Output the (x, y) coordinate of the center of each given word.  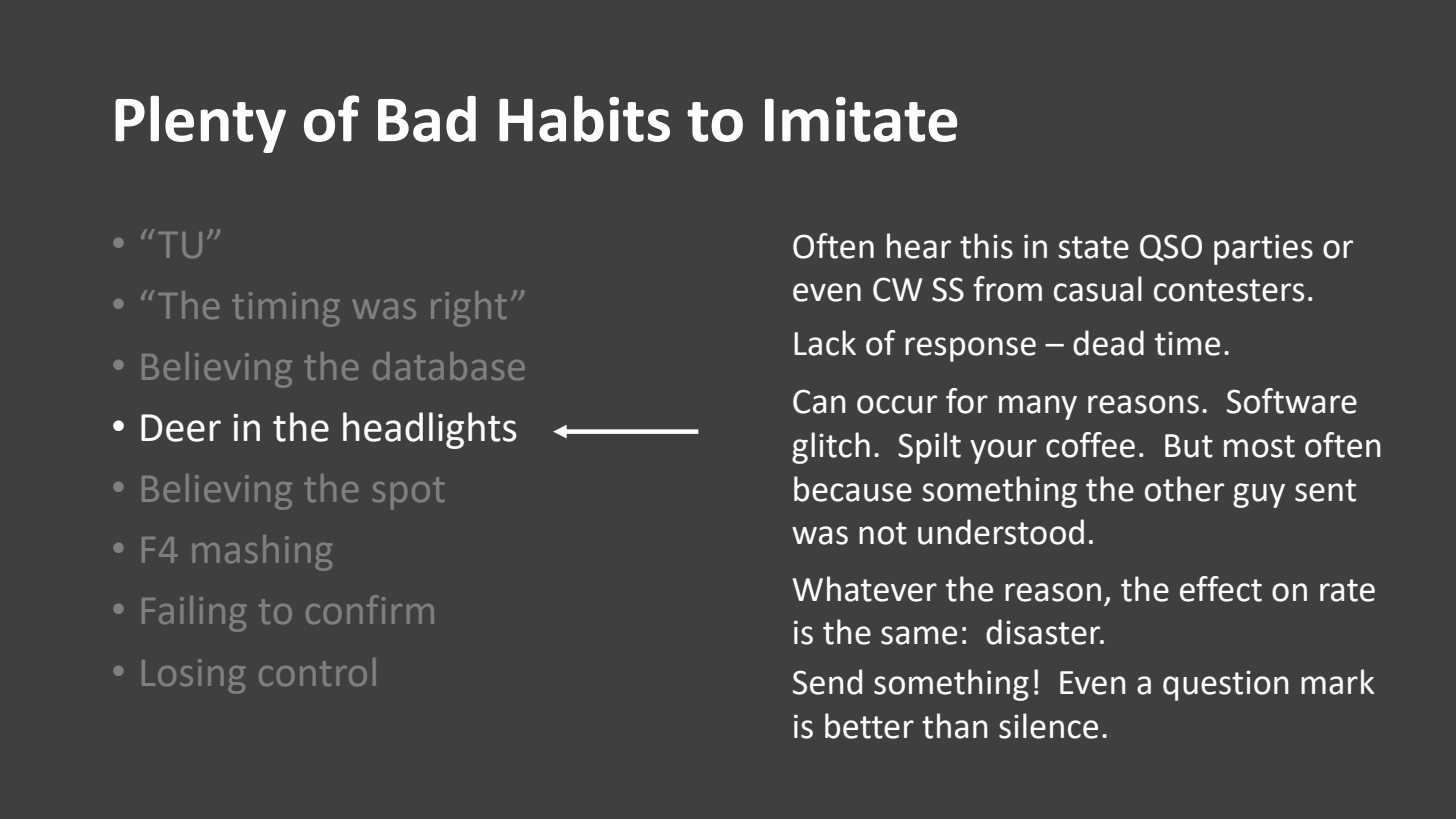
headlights (430, 430)
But (1189, 446)
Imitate (861, 119)
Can (819, 401)
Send (827, 682)
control (317, 672)
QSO (1171, 248)
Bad (427, 119)
